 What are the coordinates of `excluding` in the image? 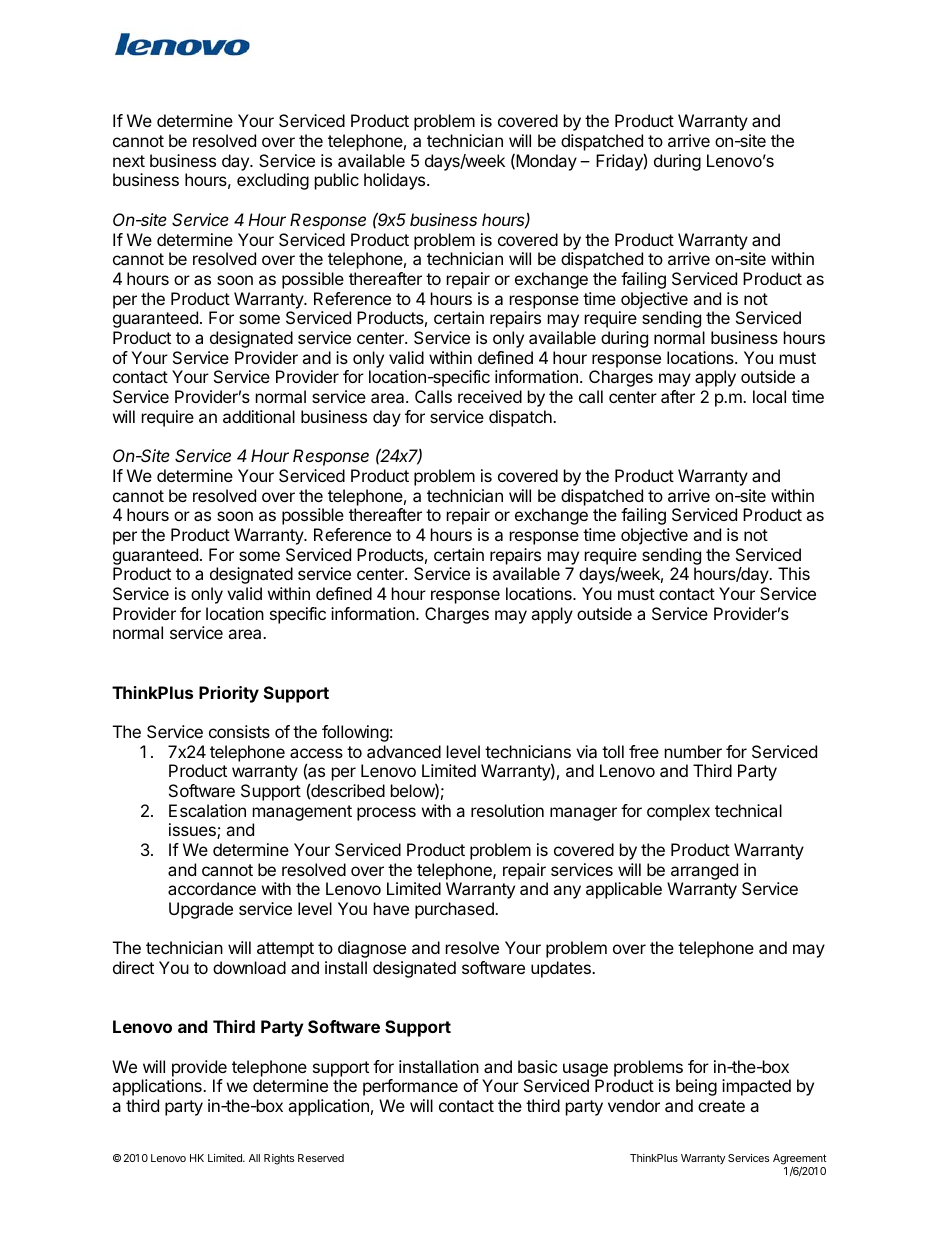 It's located at (273, 181).
